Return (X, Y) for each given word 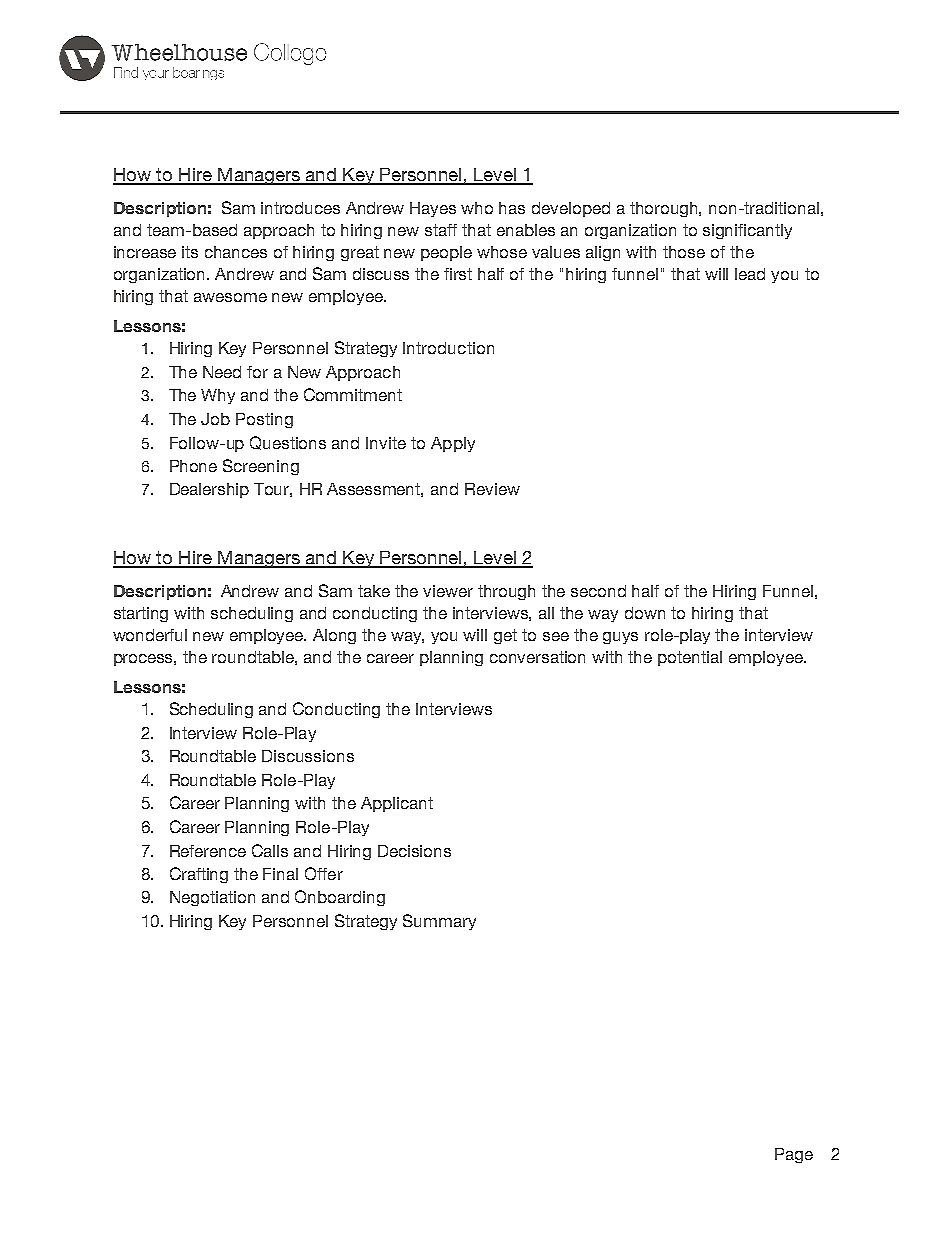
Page (794, 1155)
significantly (747, 231)
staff (441, 230)
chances (236, 252)
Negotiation (212, 898)
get (505, 636)
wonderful (150, 635)
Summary (439, 922)
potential (690, 658)
